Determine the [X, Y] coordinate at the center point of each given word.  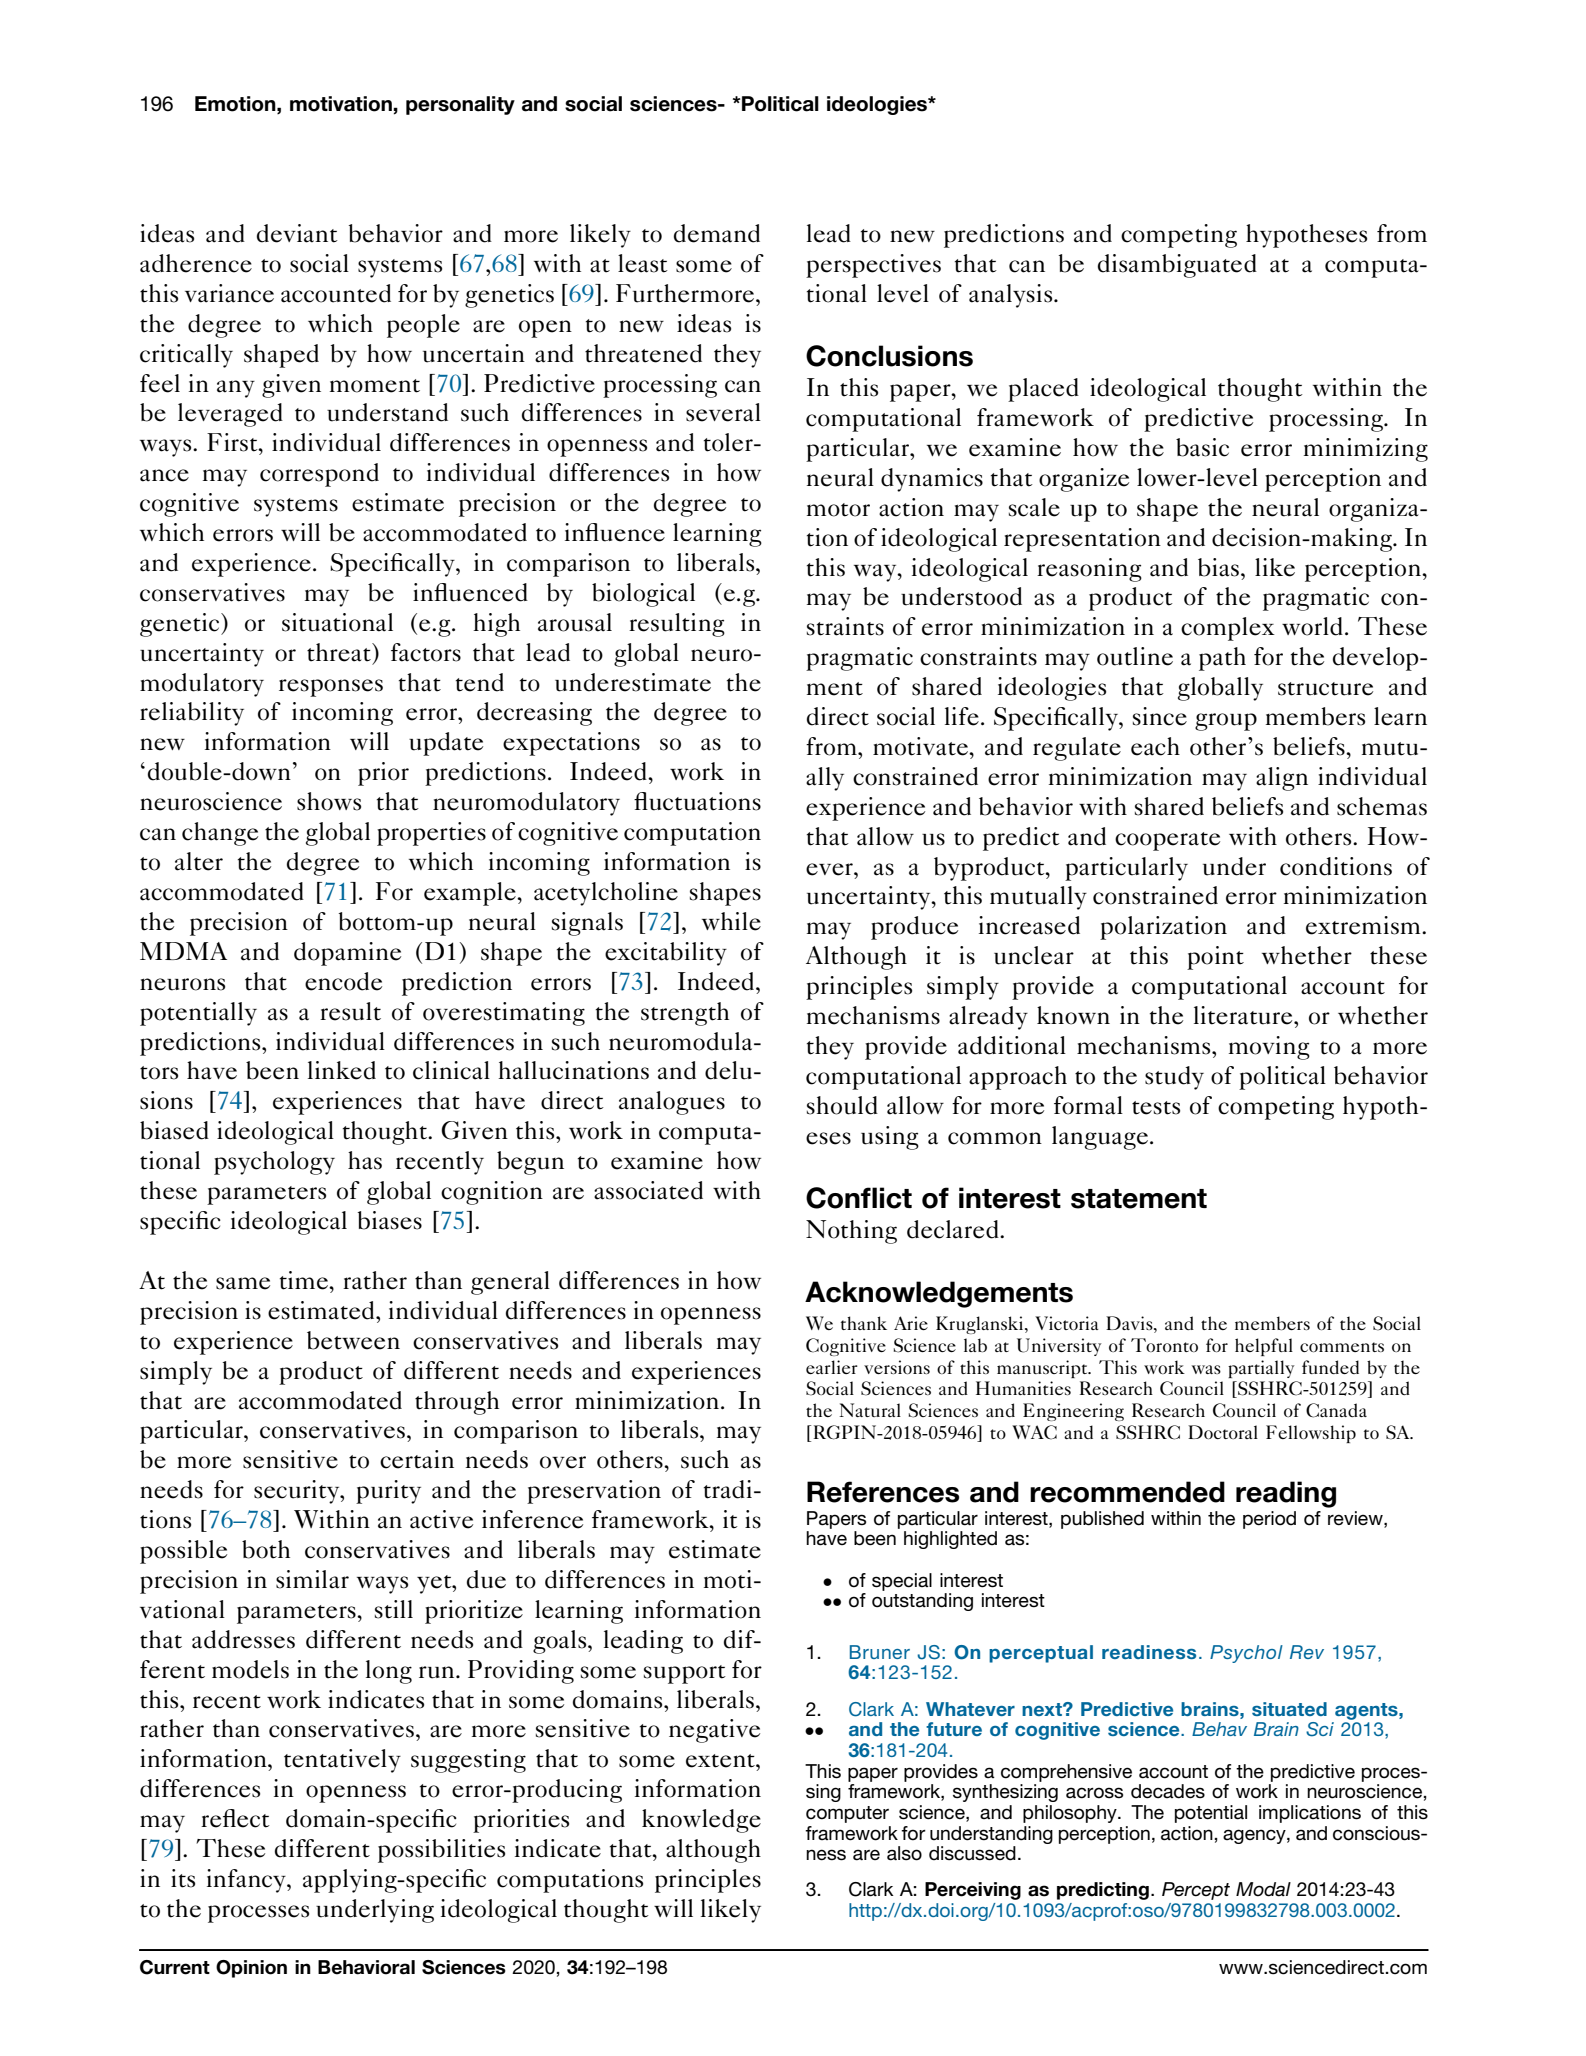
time [305, 1280]
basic [1202, 447]
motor [838, 510]
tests [1156, 1108]
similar [312, 1579]
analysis [1012, 296]
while [731, 921]
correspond [319, 475]
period [1269, 1520]
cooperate [1167, 841]
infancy [247, 1881]
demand [717, 233]
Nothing [851, 1232]
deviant [297, 233]
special [902, 1582]
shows [329, 801]
